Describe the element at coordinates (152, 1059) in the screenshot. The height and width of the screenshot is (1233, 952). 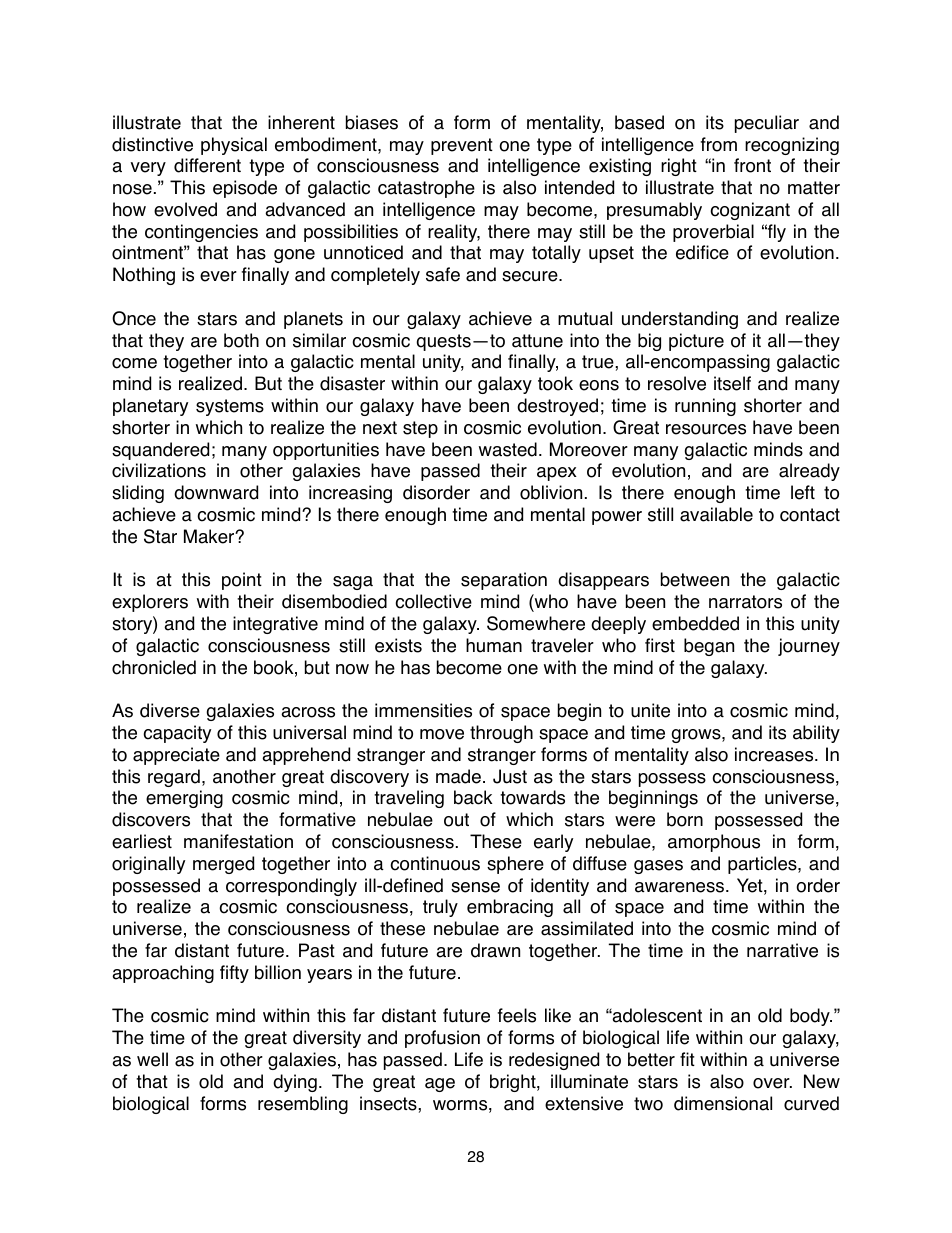
I see `well` at that location.
